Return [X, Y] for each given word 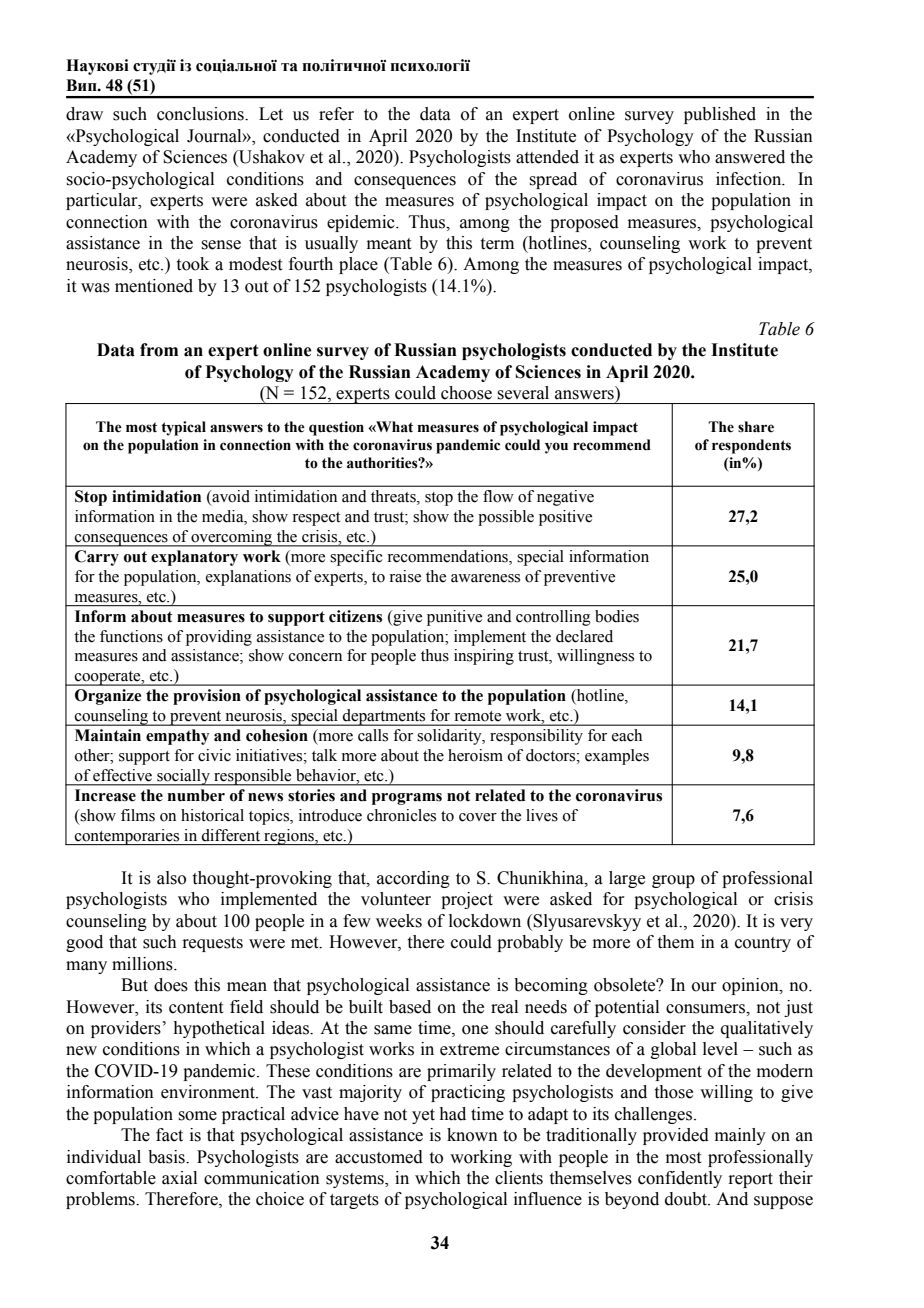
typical [183, 428]
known [472, 1135]
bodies [617, 616]
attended [547, 157]
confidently [680, 1179]
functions [131, 636]
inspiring [484, 657]
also [171, 878]
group [673, 881]
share [756, 427]
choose [466, 393]
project [467, 900]
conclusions [201, 114]
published [720, 115]
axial [179, 1178]
